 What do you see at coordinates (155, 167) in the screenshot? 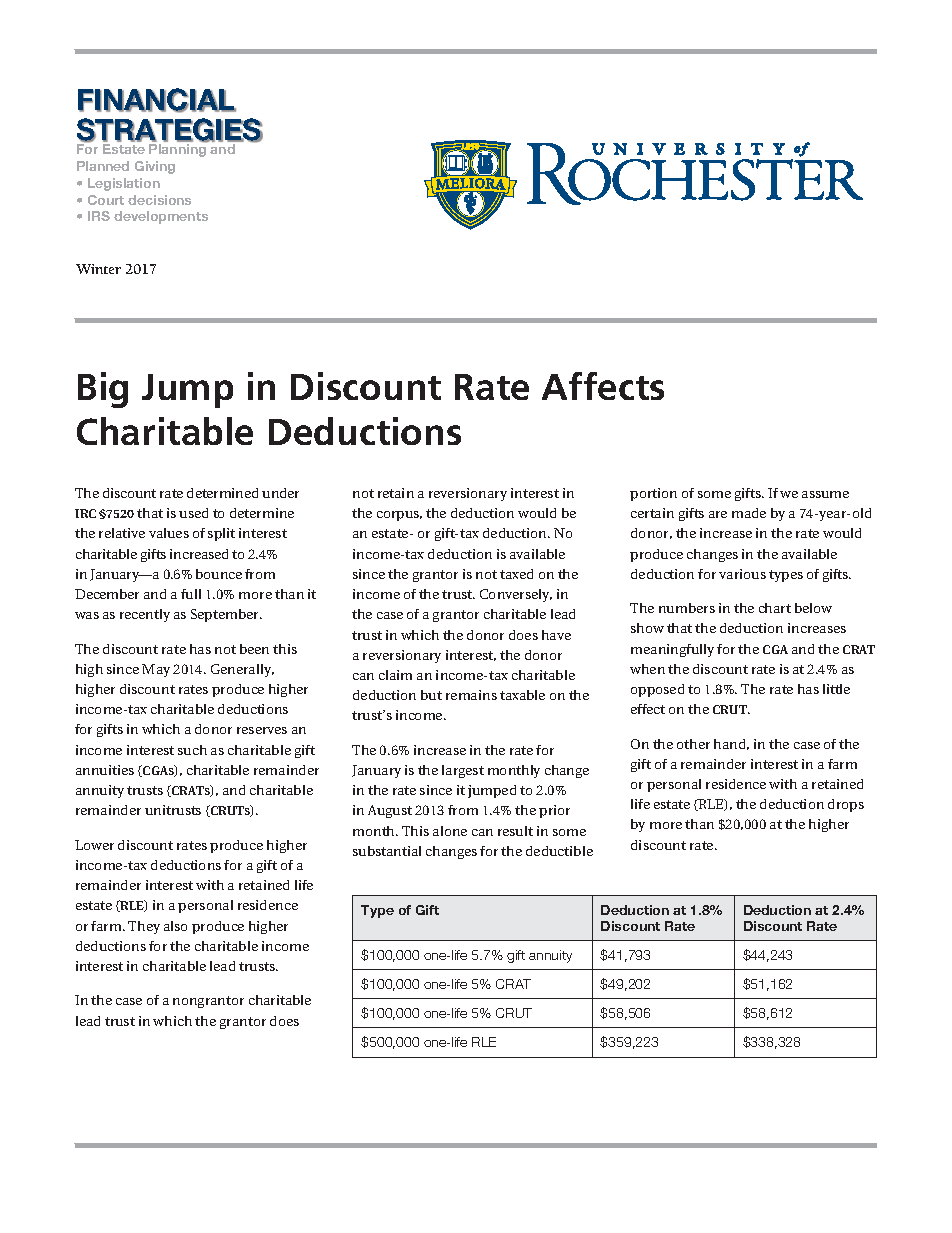
I see `Giving` at bounding box center [155, 167].
